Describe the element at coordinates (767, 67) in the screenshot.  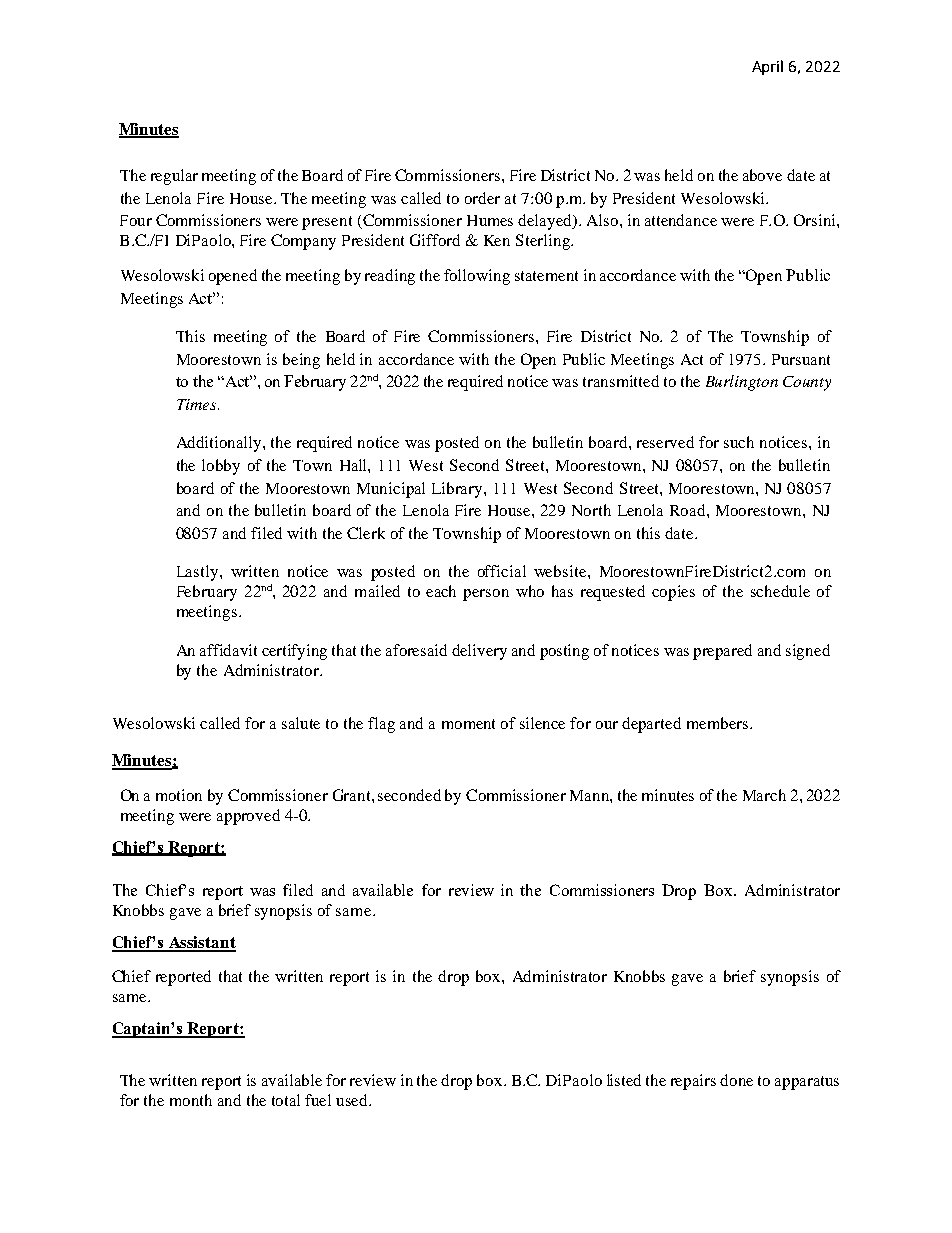
I see `April` at that location.
